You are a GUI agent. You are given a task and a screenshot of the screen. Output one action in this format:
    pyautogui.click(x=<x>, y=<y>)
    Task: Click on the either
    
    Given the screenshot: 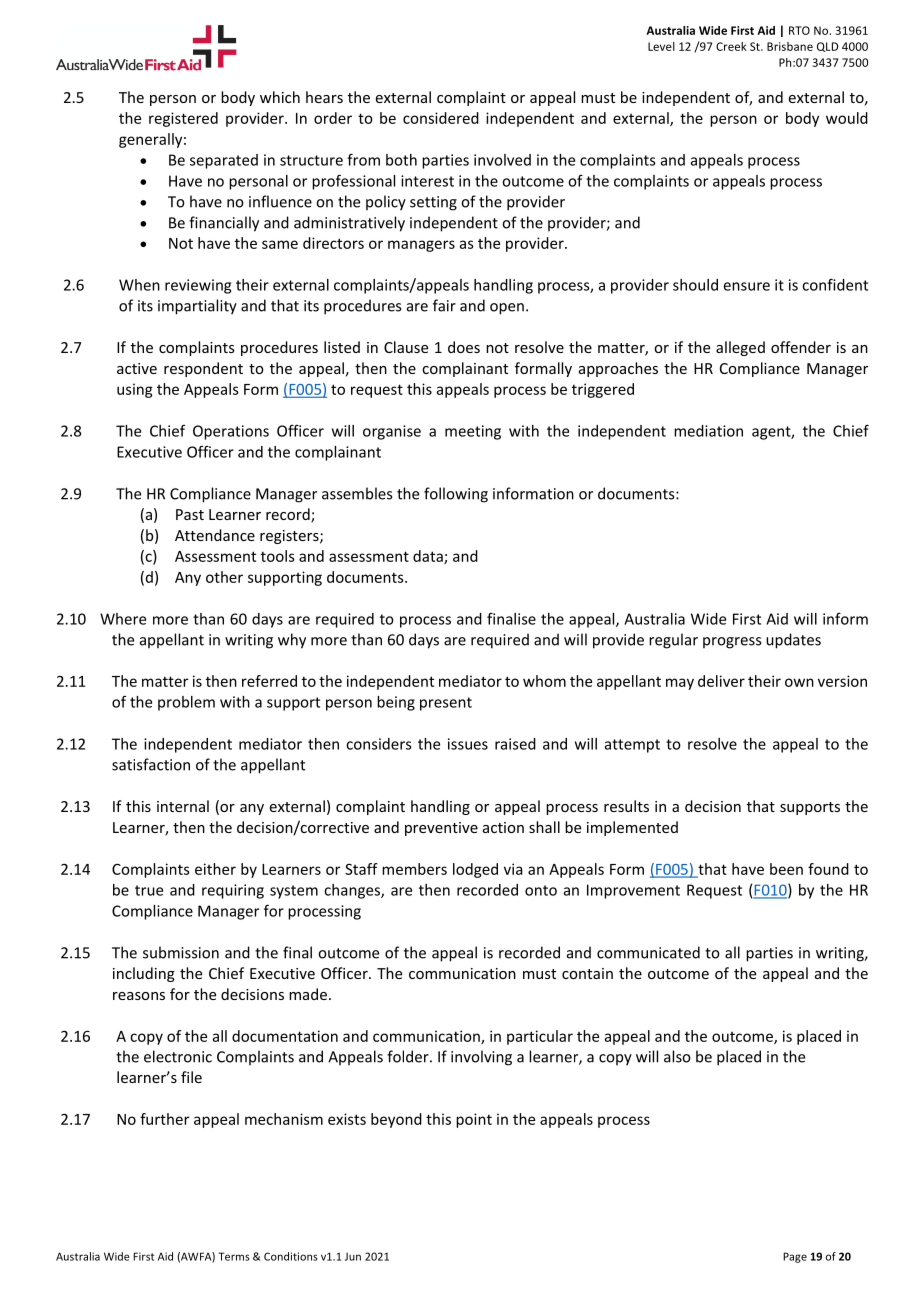 What is the action you would take?
    pyautogui.click(x=215, y=869)
